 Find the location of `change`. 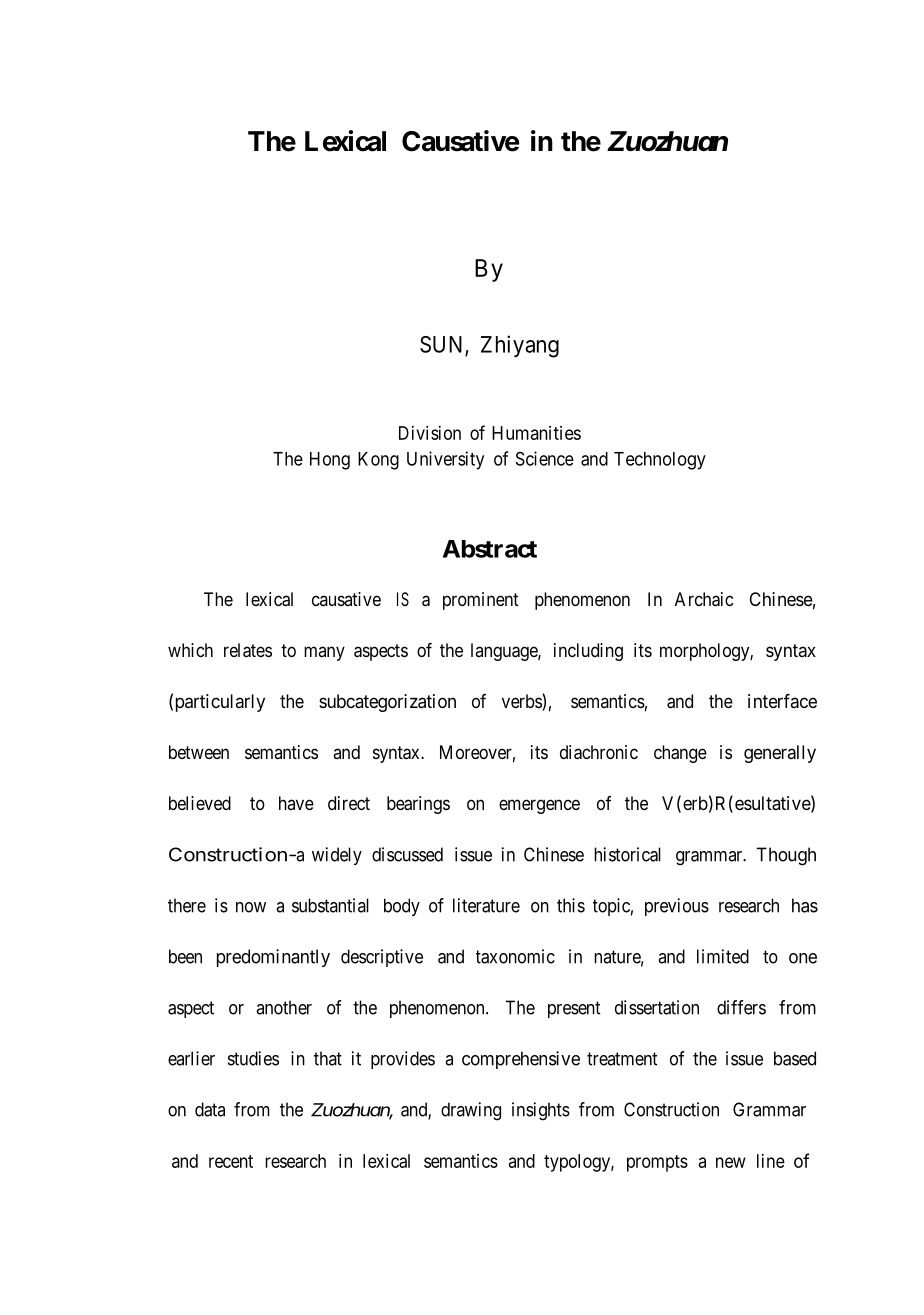

change is located at coordinates (680, 754).
